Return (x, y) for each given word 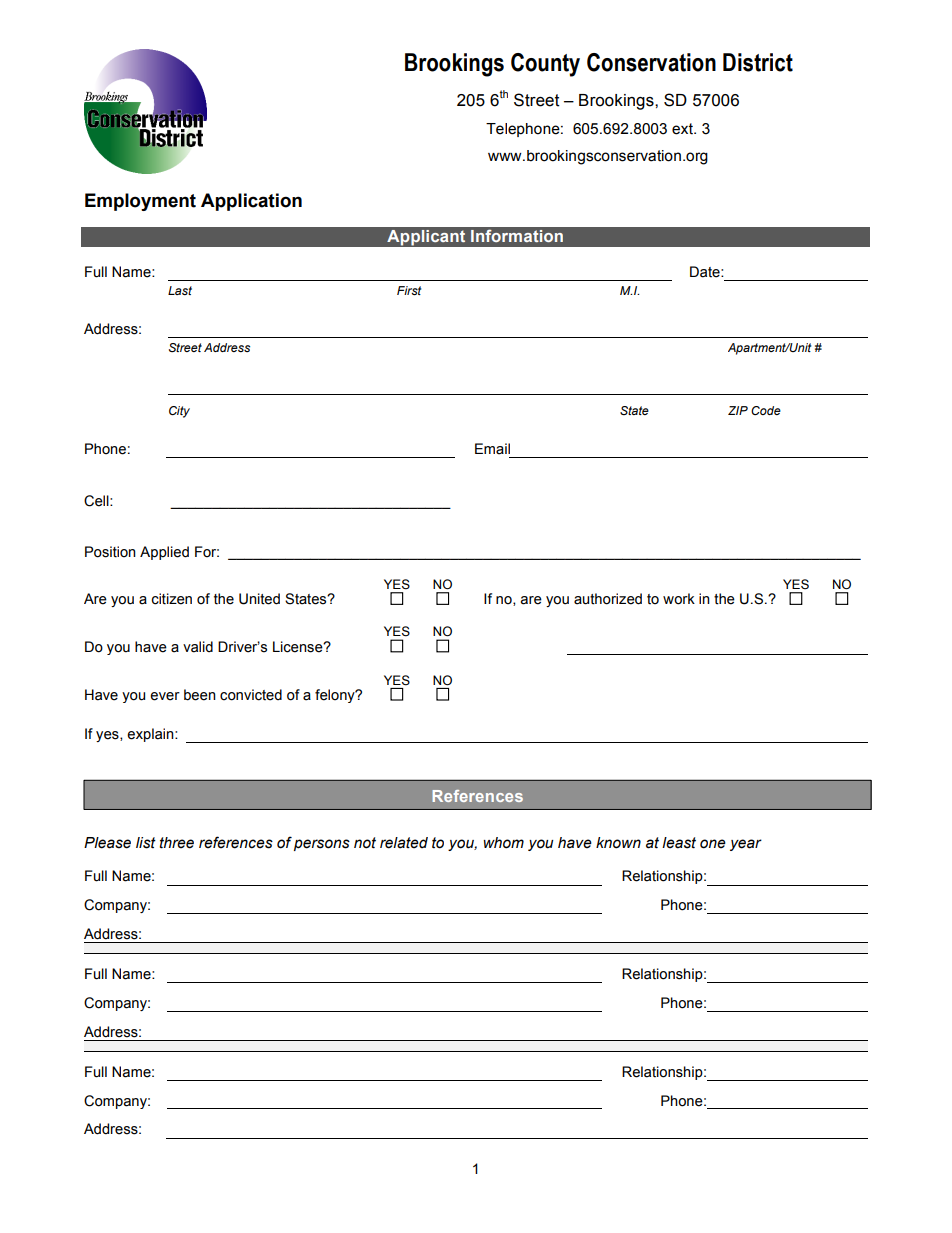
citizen (171, 599)
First (409, 290)
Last (180, 290)
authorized (608, 599)
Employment (140, 202)
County (545, 65)
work (679, 599)
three (177, 843)
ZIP (738, 410)
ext (683, 129)
